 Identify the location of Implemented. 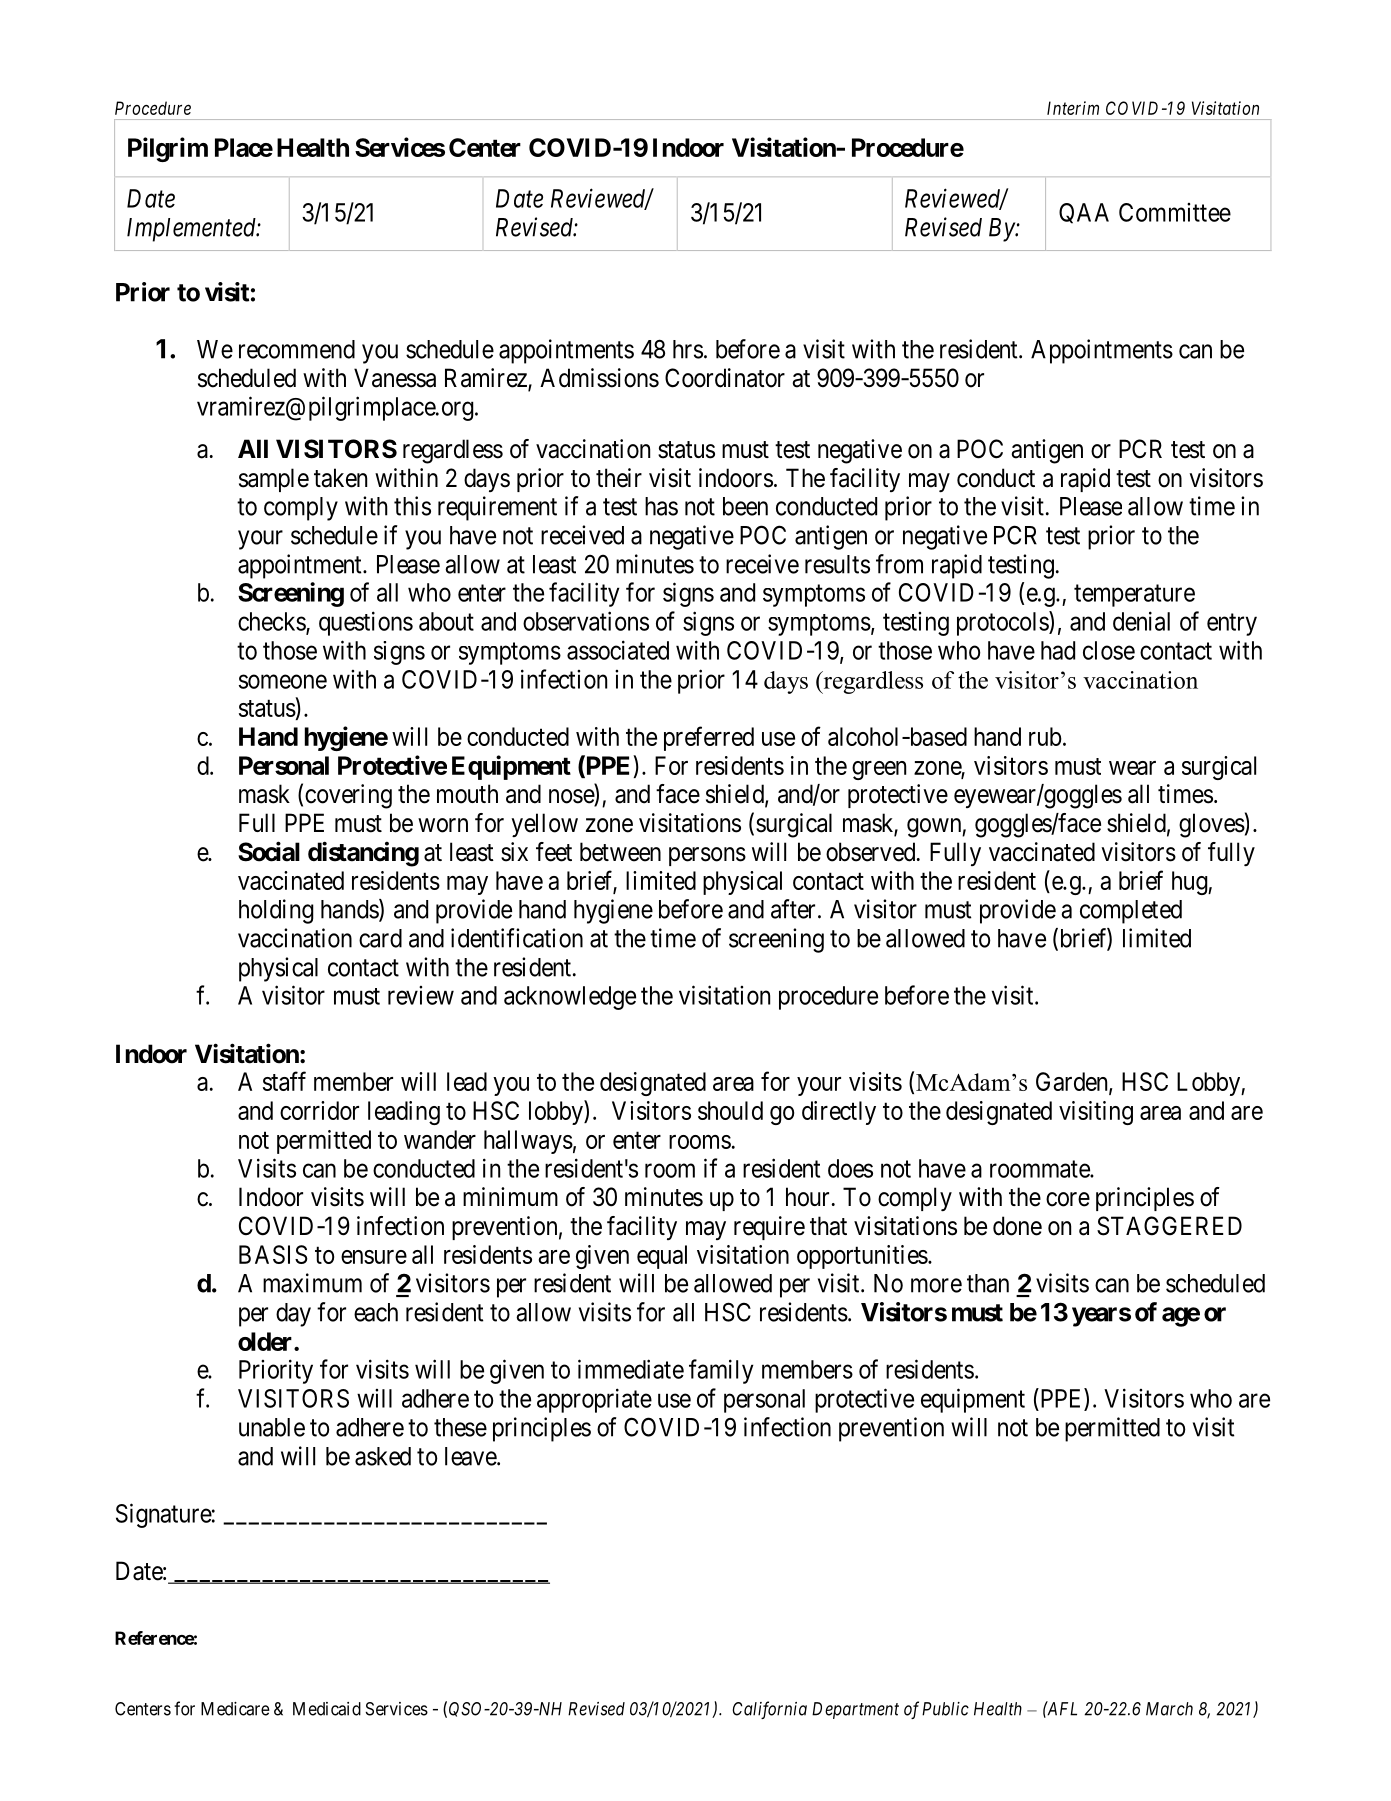
(192, 230).
